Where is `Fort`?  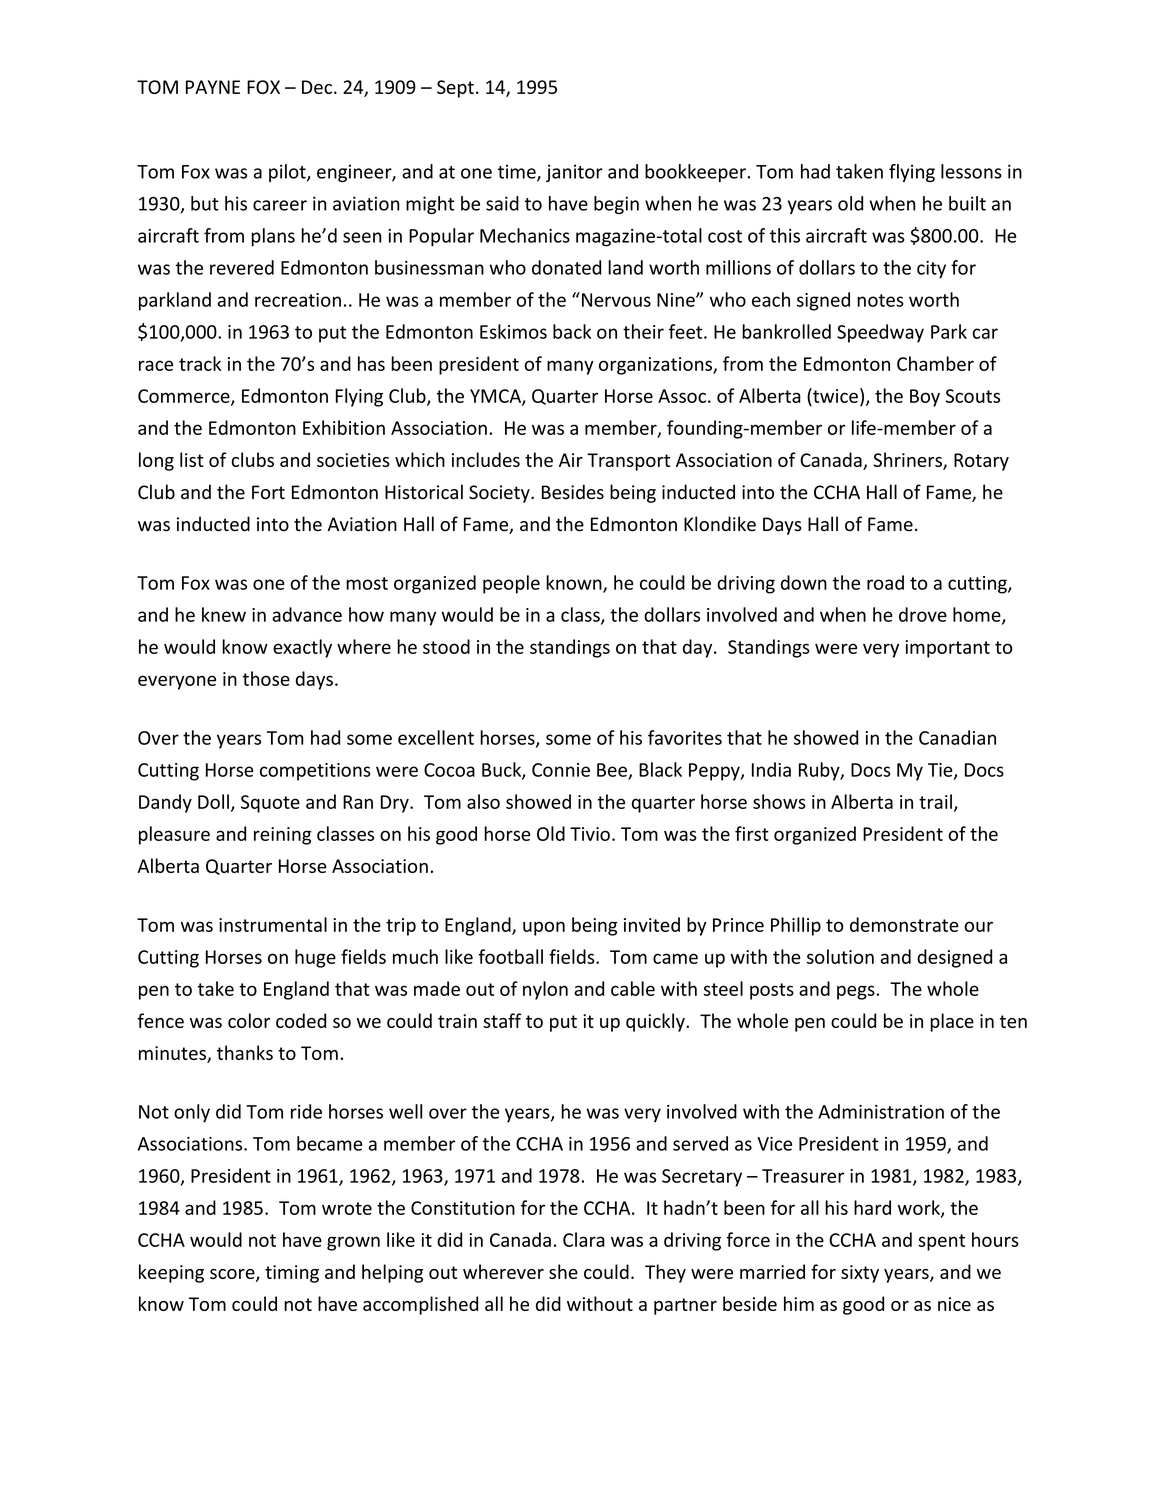
Fort is located at coordinates (268, 492).
